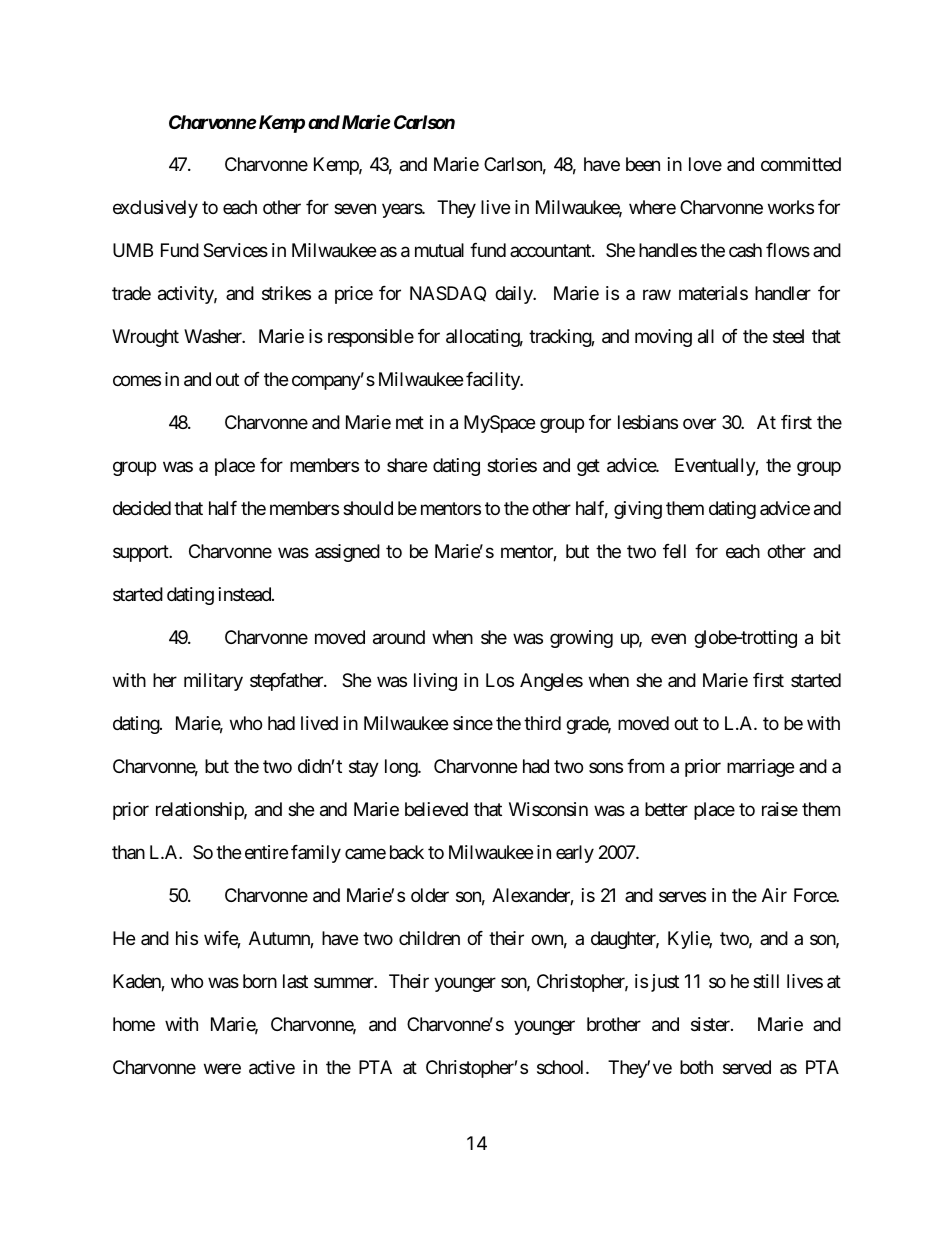 The image size is (952, 1233). I want to click on long, so click(402, 768).
